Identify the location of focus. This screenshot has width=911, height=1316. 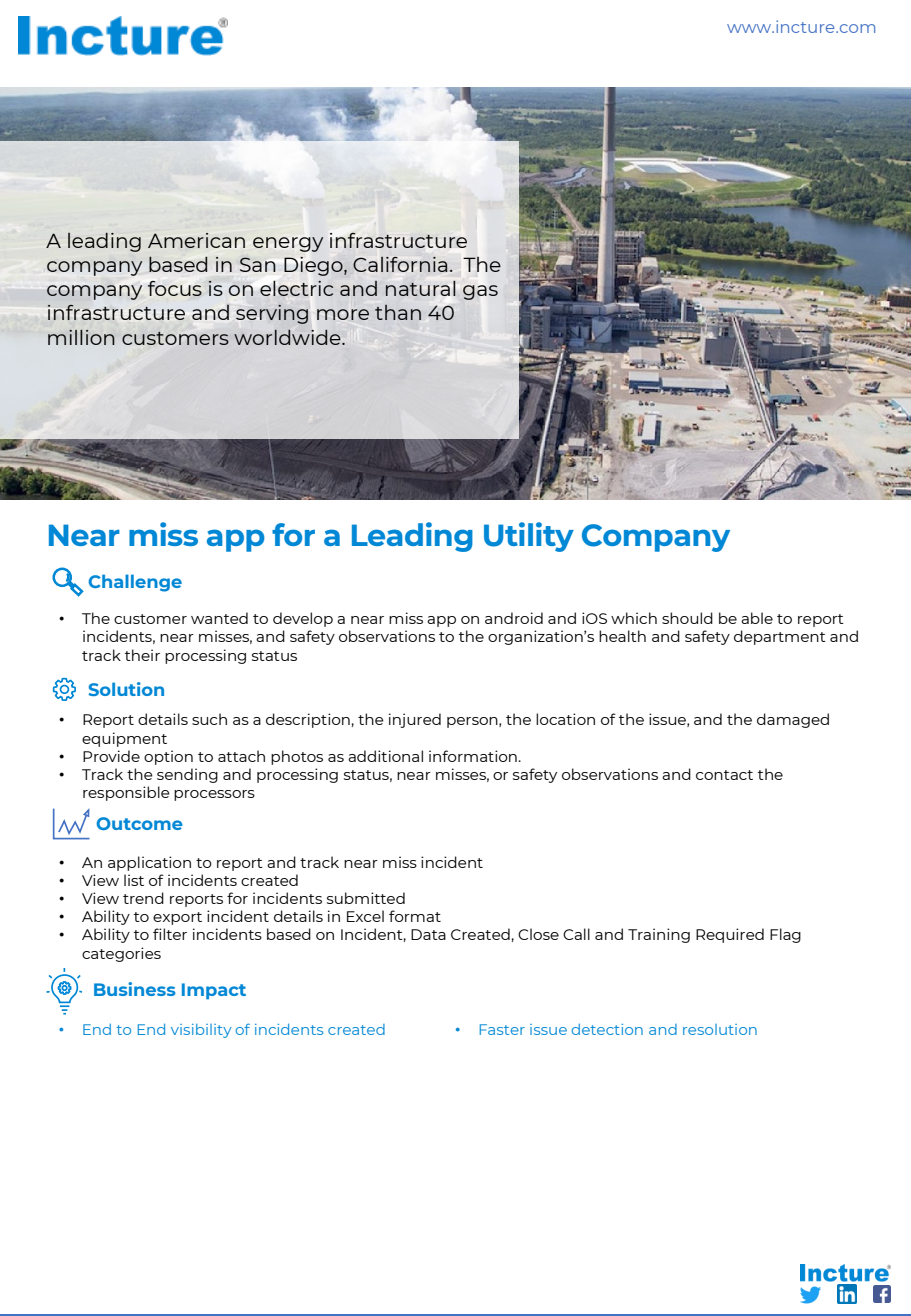
(175, 288).
